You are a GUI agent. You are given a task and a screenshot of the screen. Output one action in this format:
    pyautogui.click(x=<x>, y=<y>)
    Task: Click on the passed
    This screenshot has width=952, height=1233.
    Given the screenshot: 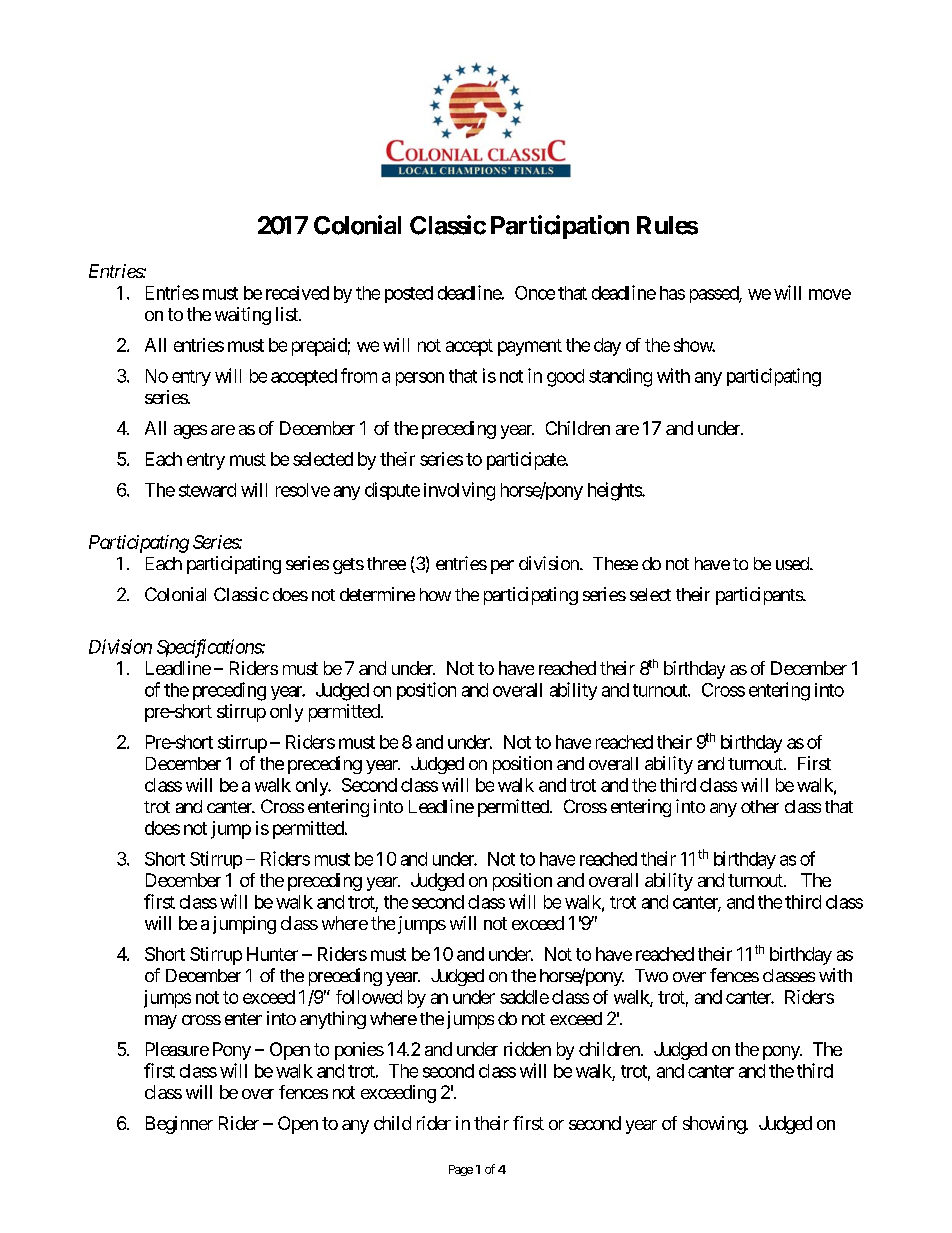 What is the action you would take?
    pyautogui.click(x=715, y=294)
